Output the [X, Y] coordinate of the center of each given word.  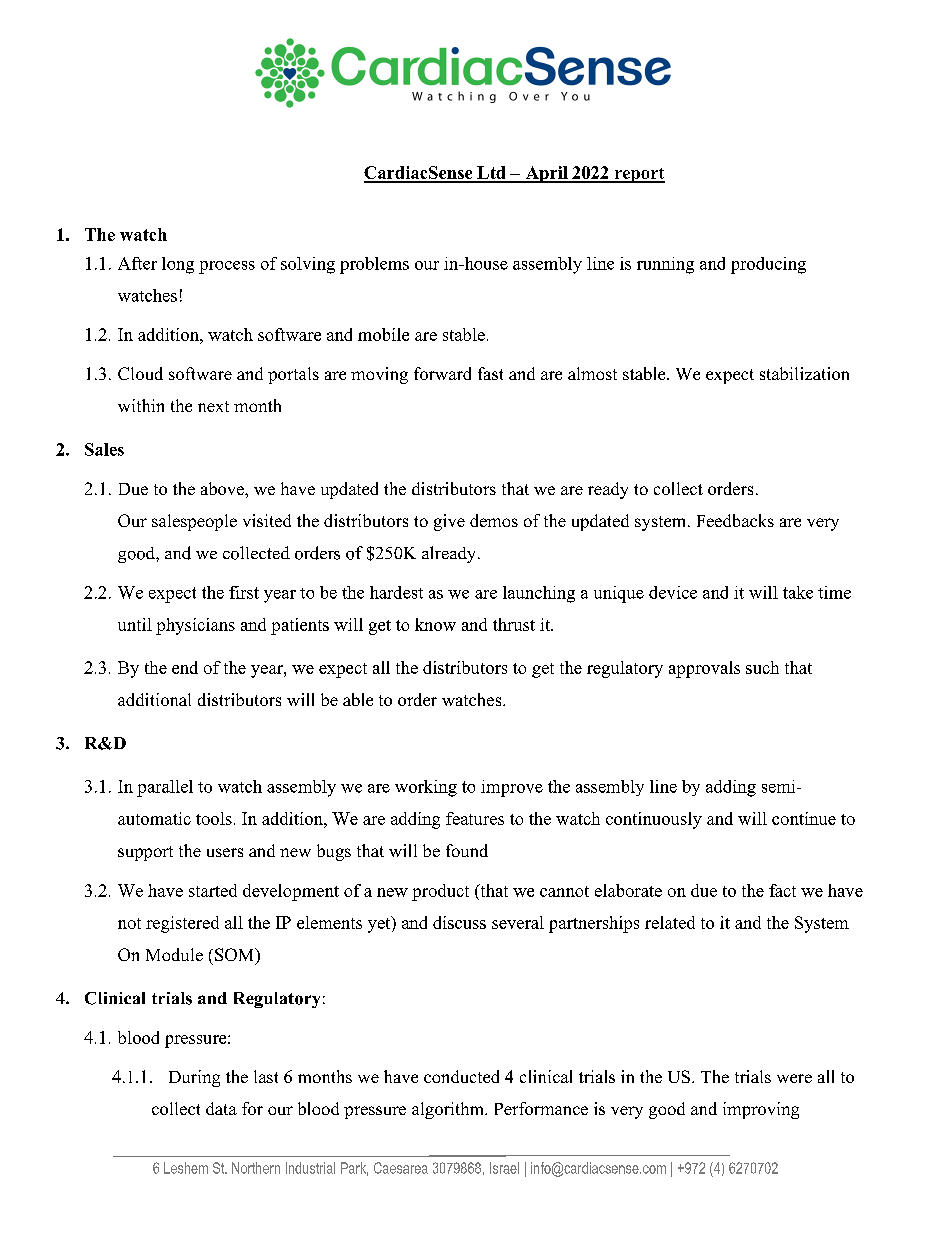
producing [768, 265]
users [225, 852]
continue [804, 818]
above [223, 488]
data [221, 1108]
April [546, 174]
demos [494, 520]
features [475, 818]
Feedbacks [735, 520]
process [227, 267]
